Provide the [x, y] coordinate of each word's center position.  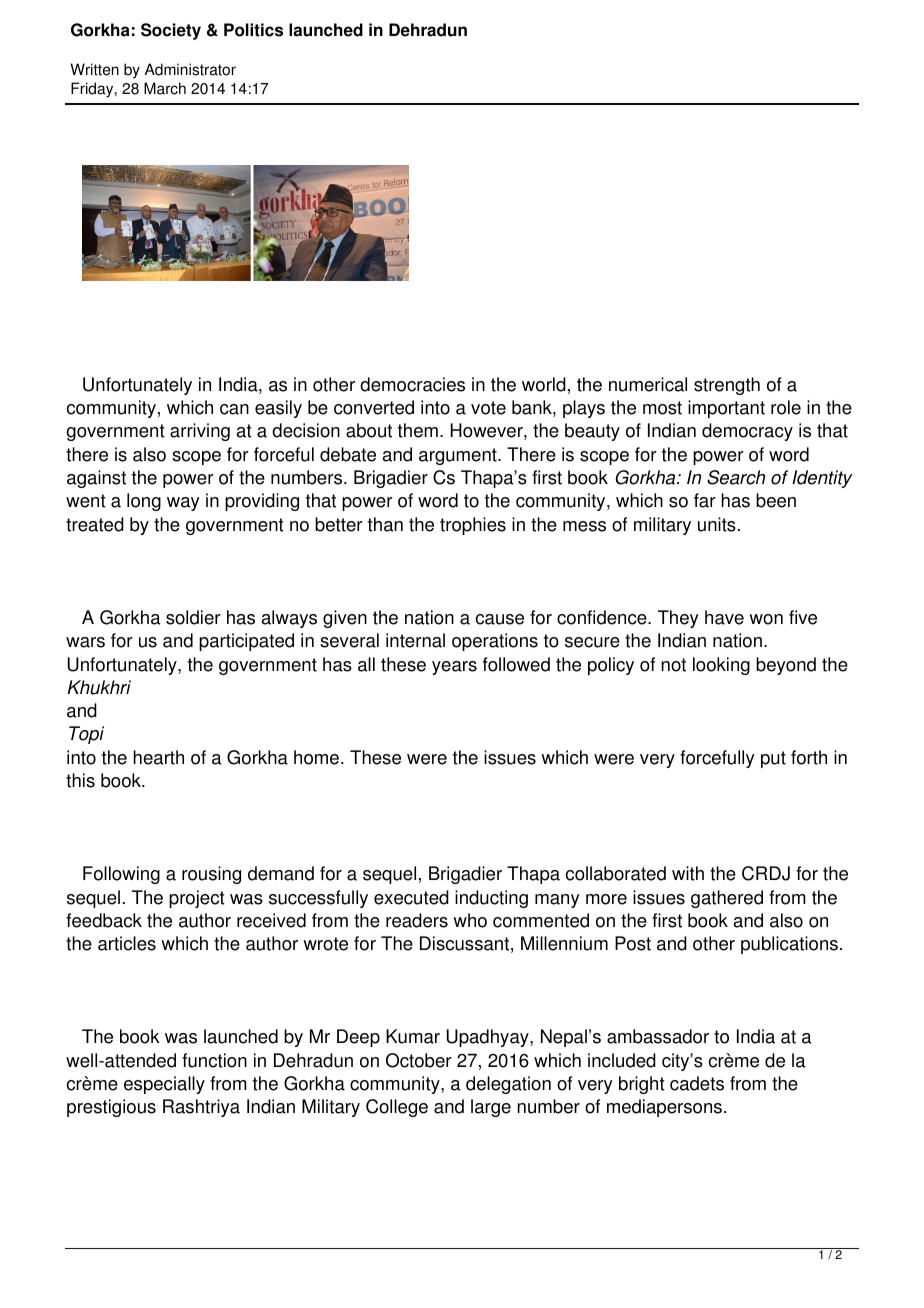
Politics [253, 30]
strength [727, 386]
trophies [473, 526]
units [717, 524]
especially [164, 1085]
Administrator [190, 69]
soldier [193, 617]
